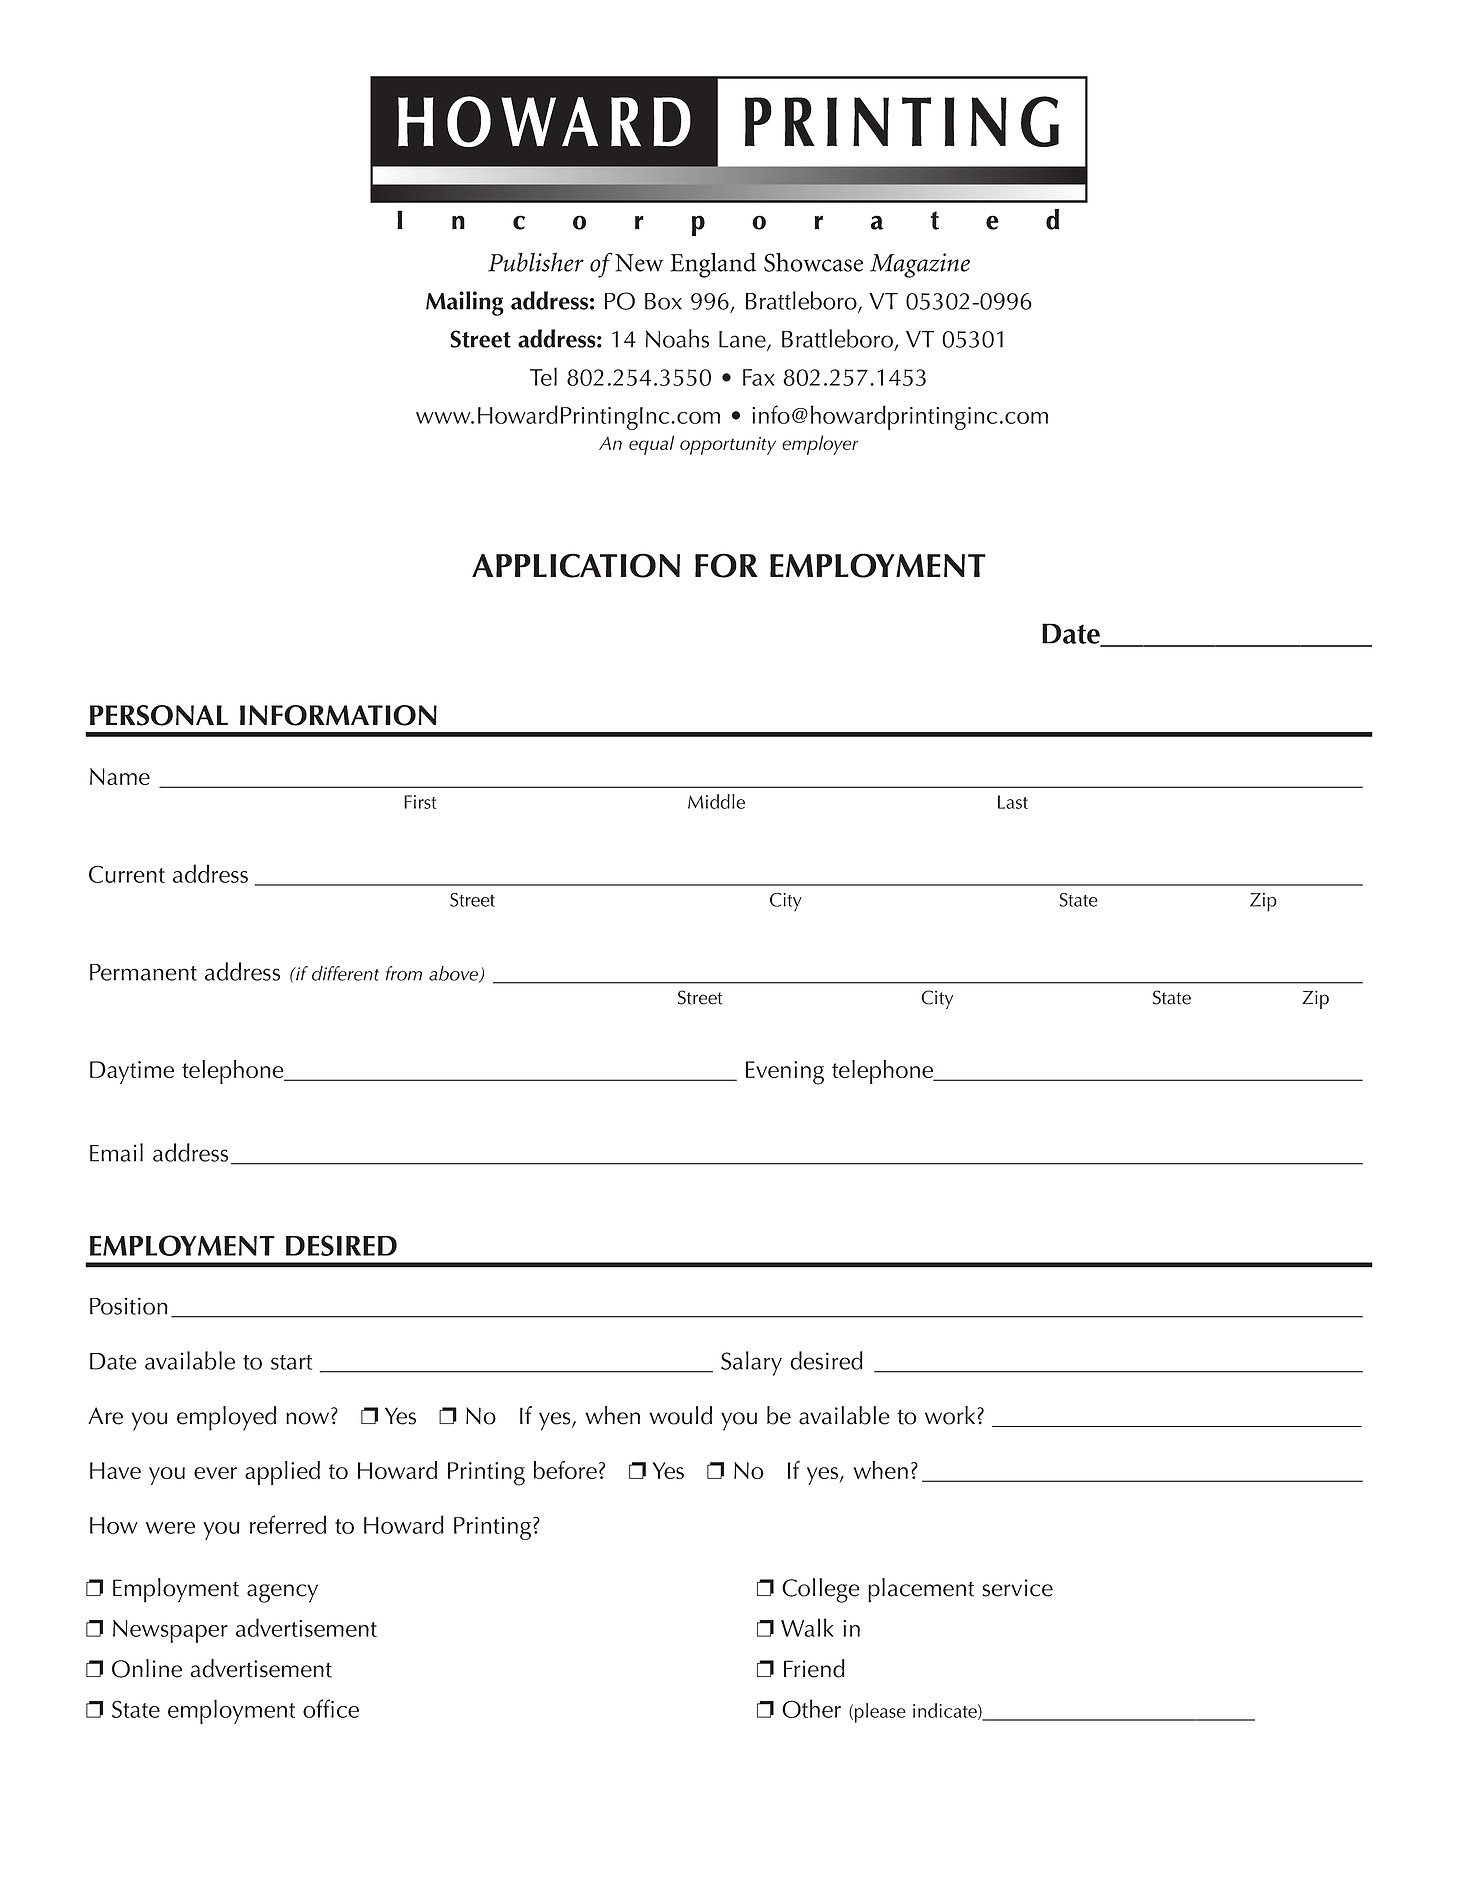  What do you see at coordinates (170, 1631) in the document?
I see `Newspaper` at bounding box center [170, 1631].
